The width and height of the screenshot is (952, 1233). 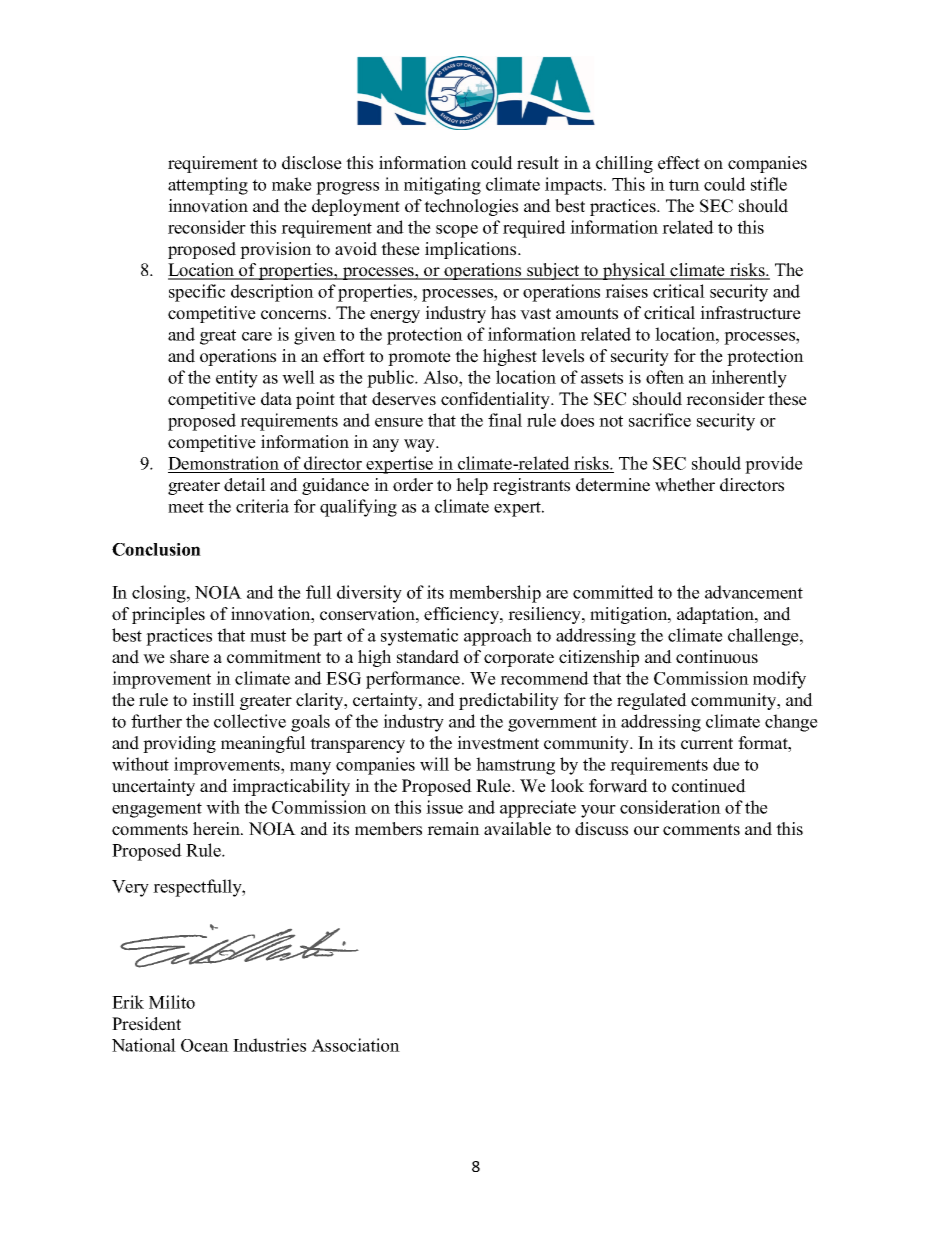 I want to click on herein, so click(x=217, y=829).
